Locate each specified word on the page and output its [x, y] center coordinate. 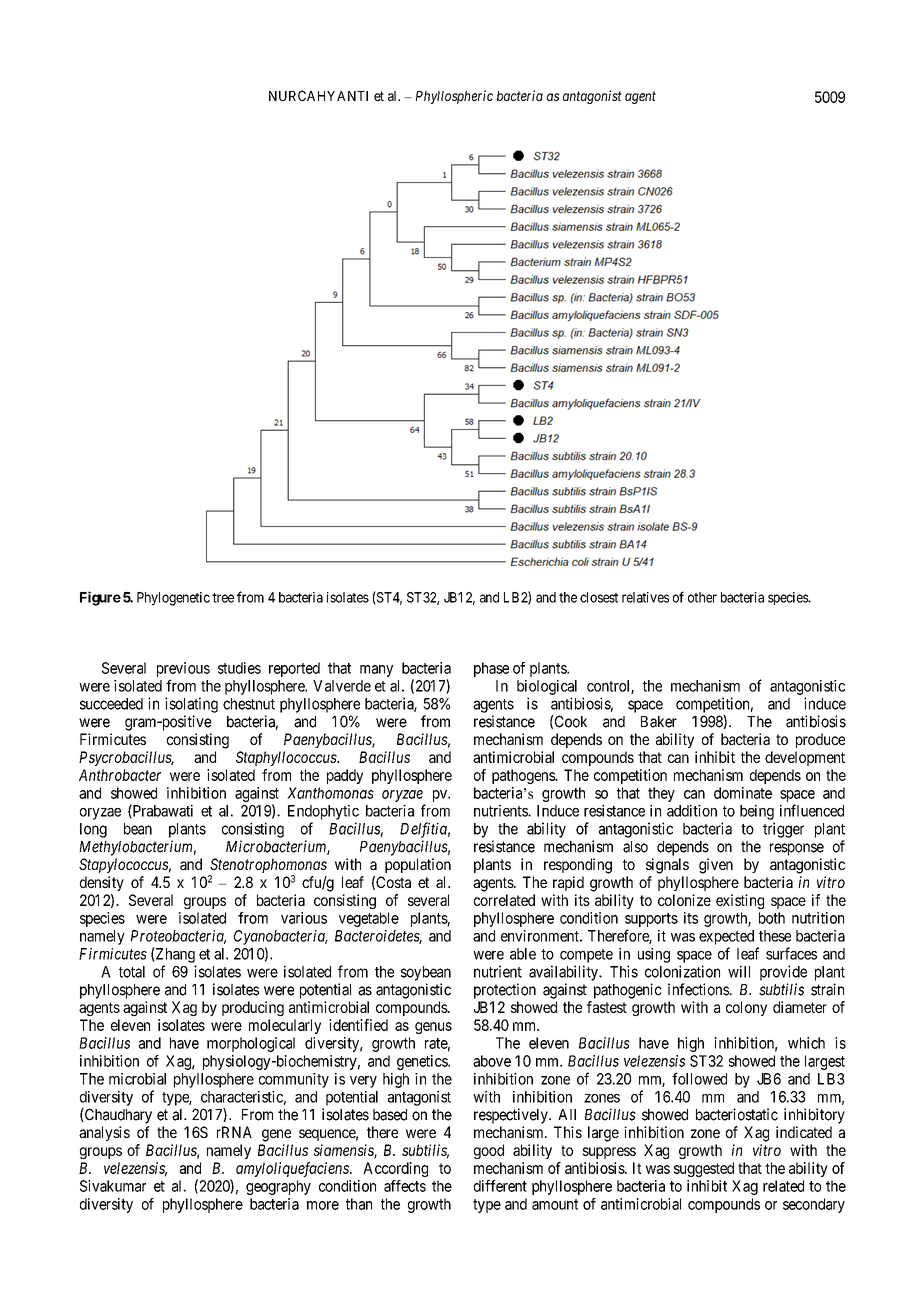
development [805, 758]
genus [433, 1028]
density [102, 883]
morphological [251, 1044]
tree [223, 598]
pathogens [524, 776]
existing [740, 901]
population [418, 865]
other [702, 597]
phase [491, 669]
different [500, 1186]
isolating [191, 705]
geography [278, 1187]
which [806, 1043]
